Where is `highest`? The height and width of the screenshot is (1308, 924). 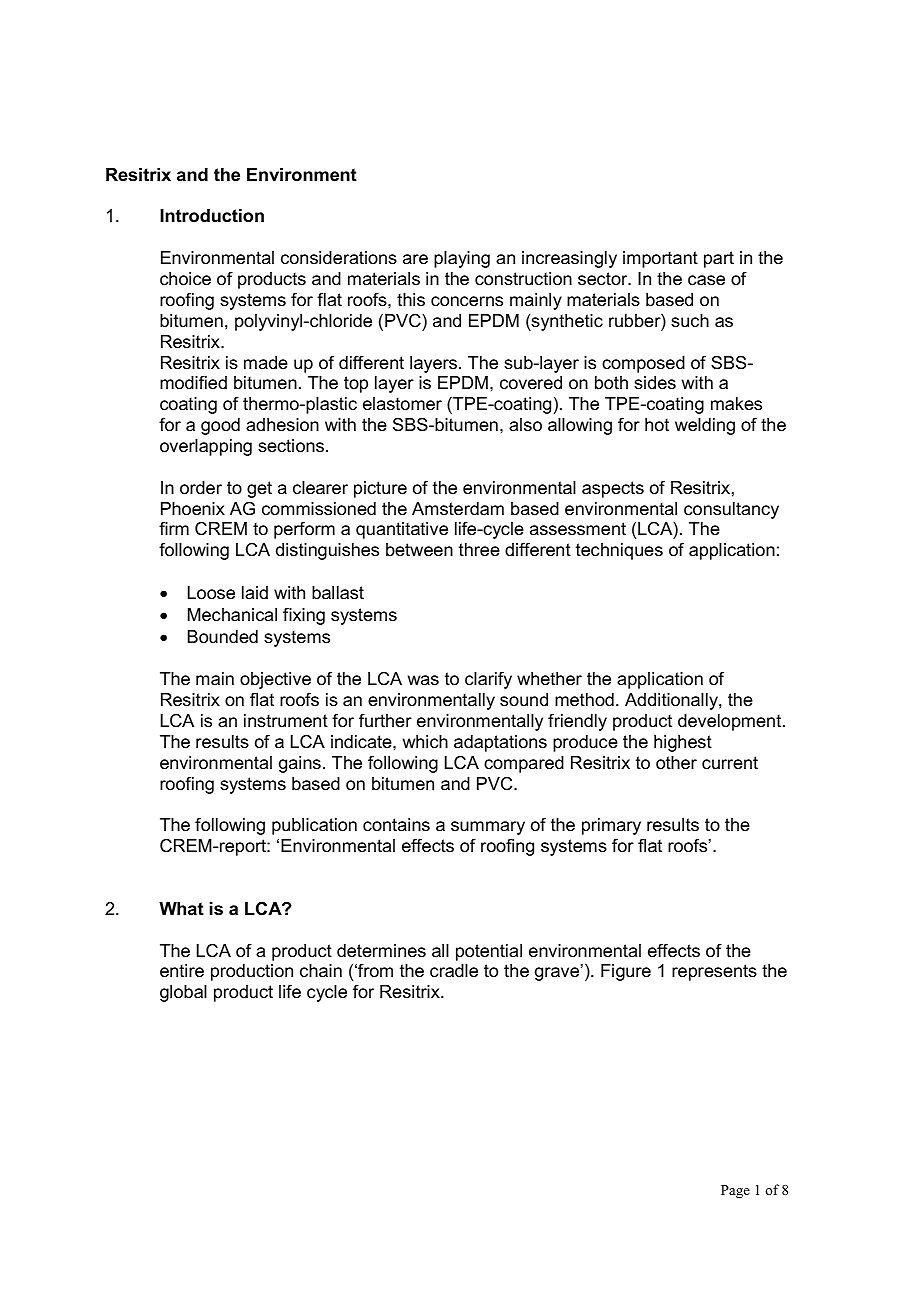 highest is located at coordinates (683, 743).
